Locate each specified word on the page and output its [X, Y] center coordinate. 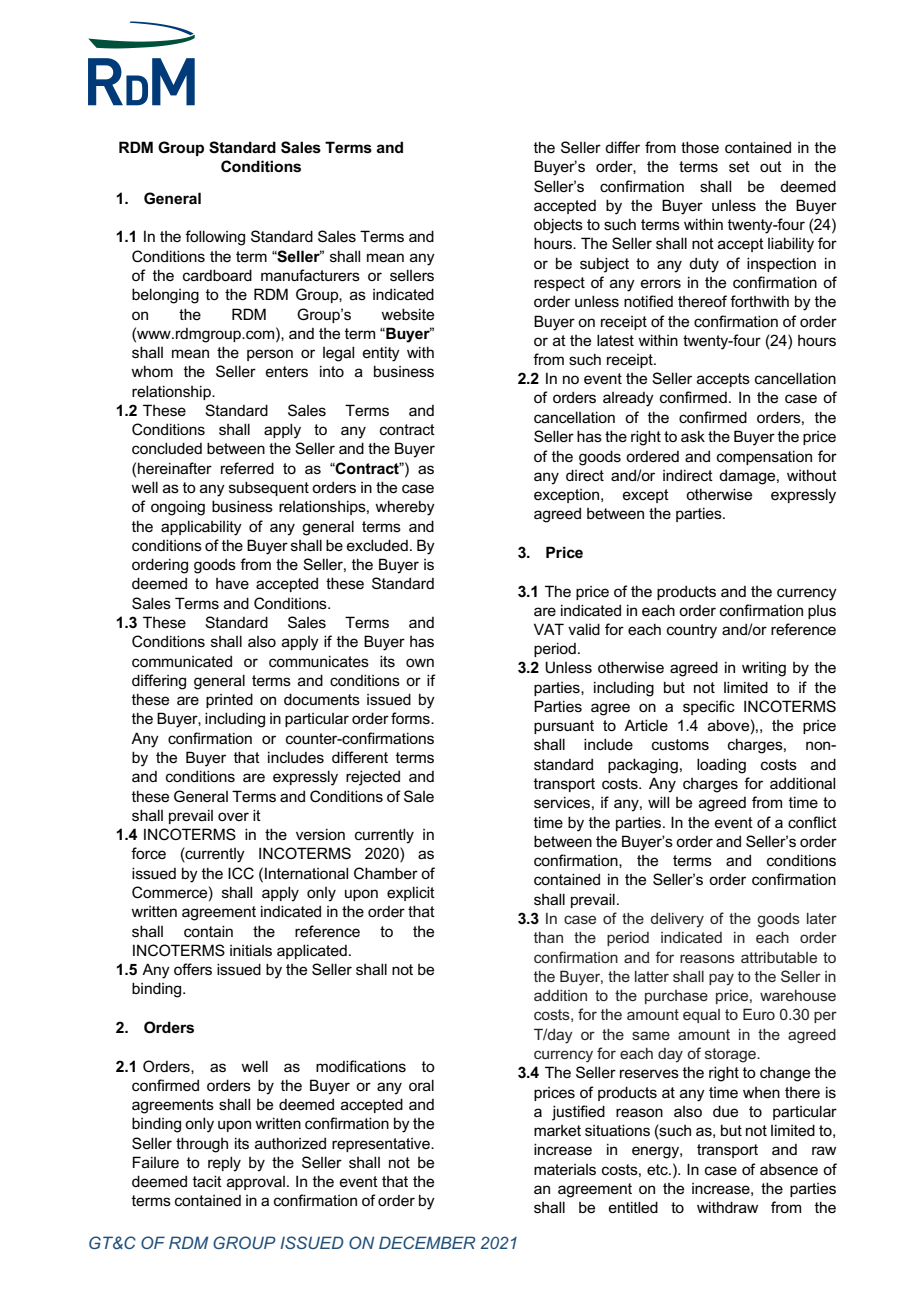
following [215, 238]
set [739, 166]
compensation [764, 457]
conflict [812, 822]
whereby [405, 508]
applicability [201, 528]
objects [558, 226]
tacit [207, 1181]
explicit [411, 893]
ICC [241, 873]
